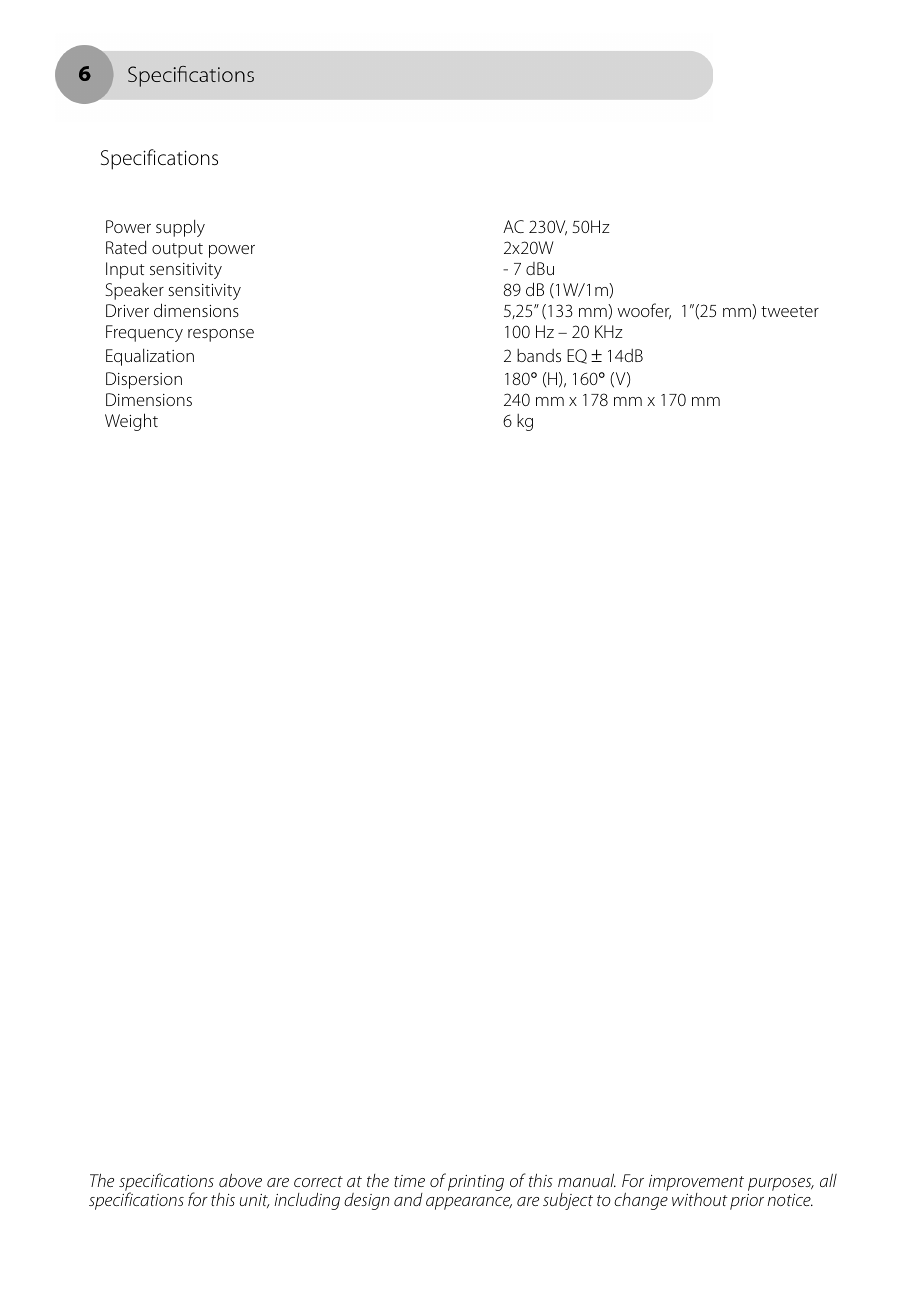 Image resolution: width=924 pixels, height=1308 pixels. I want to click on output, so click(177, 250).
